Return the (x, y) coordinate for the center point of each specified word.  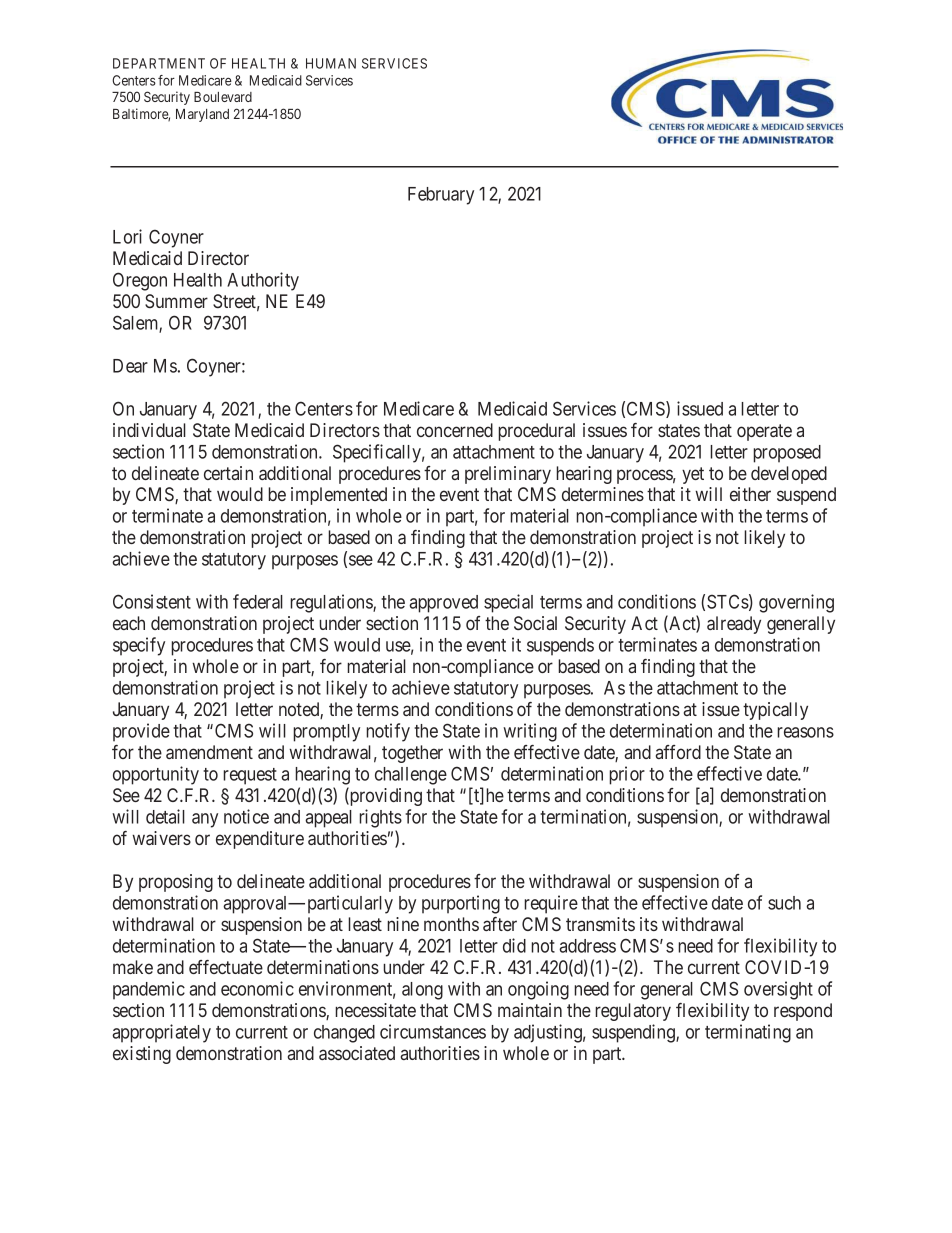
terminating (748, 1033)
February (441, 196)
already (734, 625)
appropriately (161, 1033)
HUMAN (331, 63)
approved (443, 604)
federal (258, 601)
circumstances (433, 1031)
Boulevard (223, 97)
